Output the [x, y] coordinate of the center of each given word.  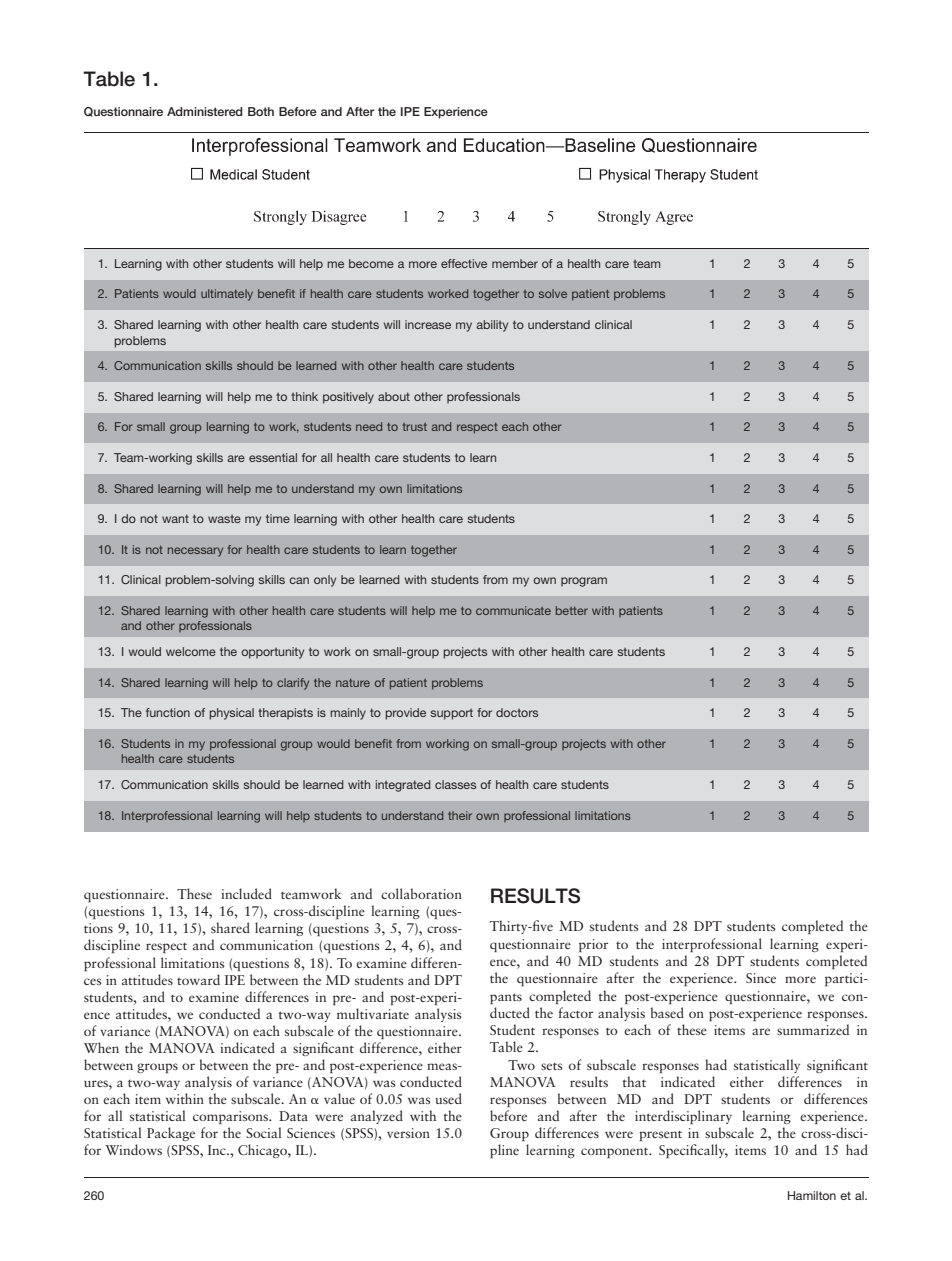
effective [464, 263]
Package [171, 1134]
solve [553, 293]
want [175, 518]
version [408, 1133]
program [584, 582]
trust [415, 427]
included [246, 893]
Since [761, 978]
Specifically [693, 1151]
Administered [205, 111]
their [460, 815]
